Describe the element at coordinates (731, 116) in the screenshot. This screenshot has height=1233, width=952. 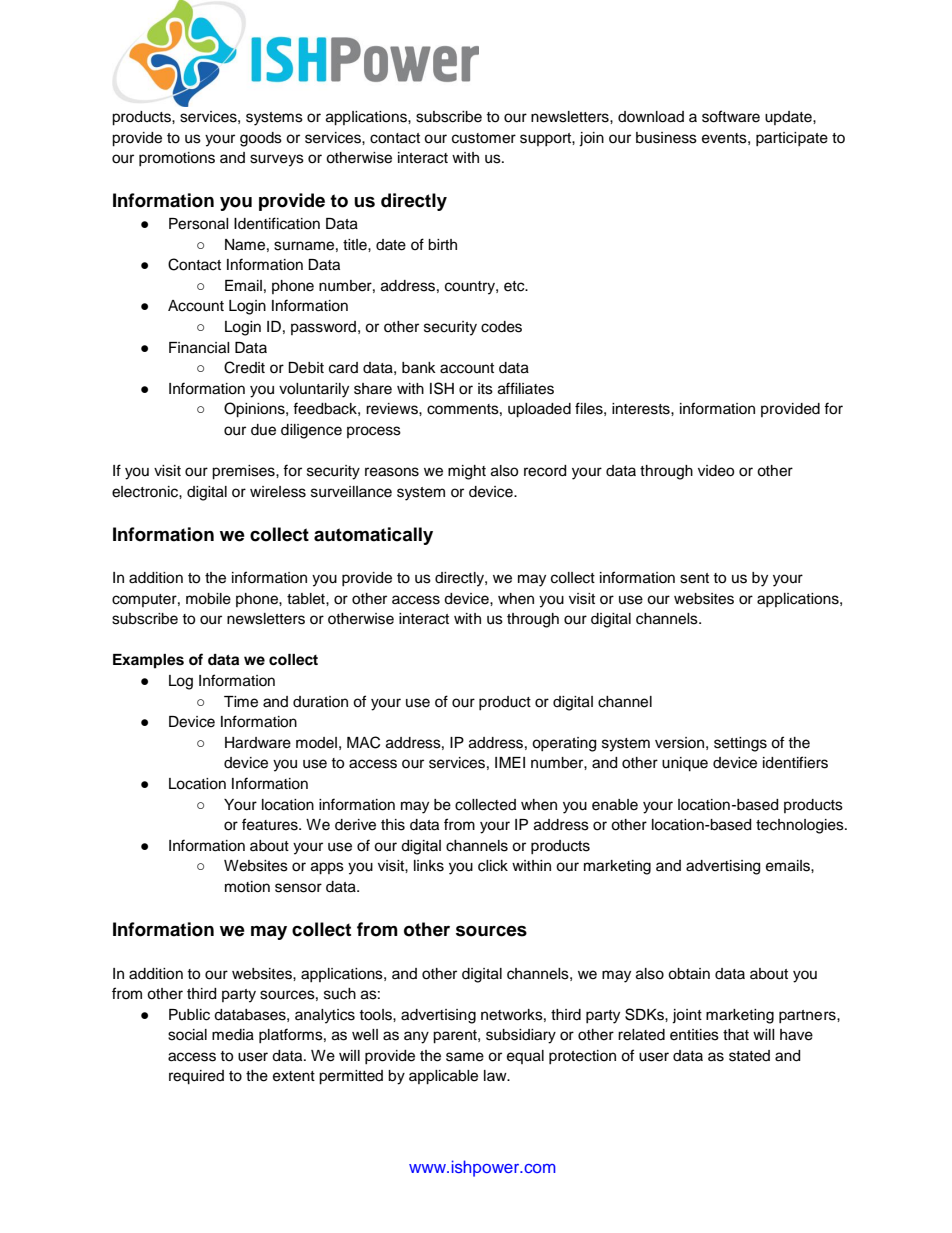
I see `software` at that location.
